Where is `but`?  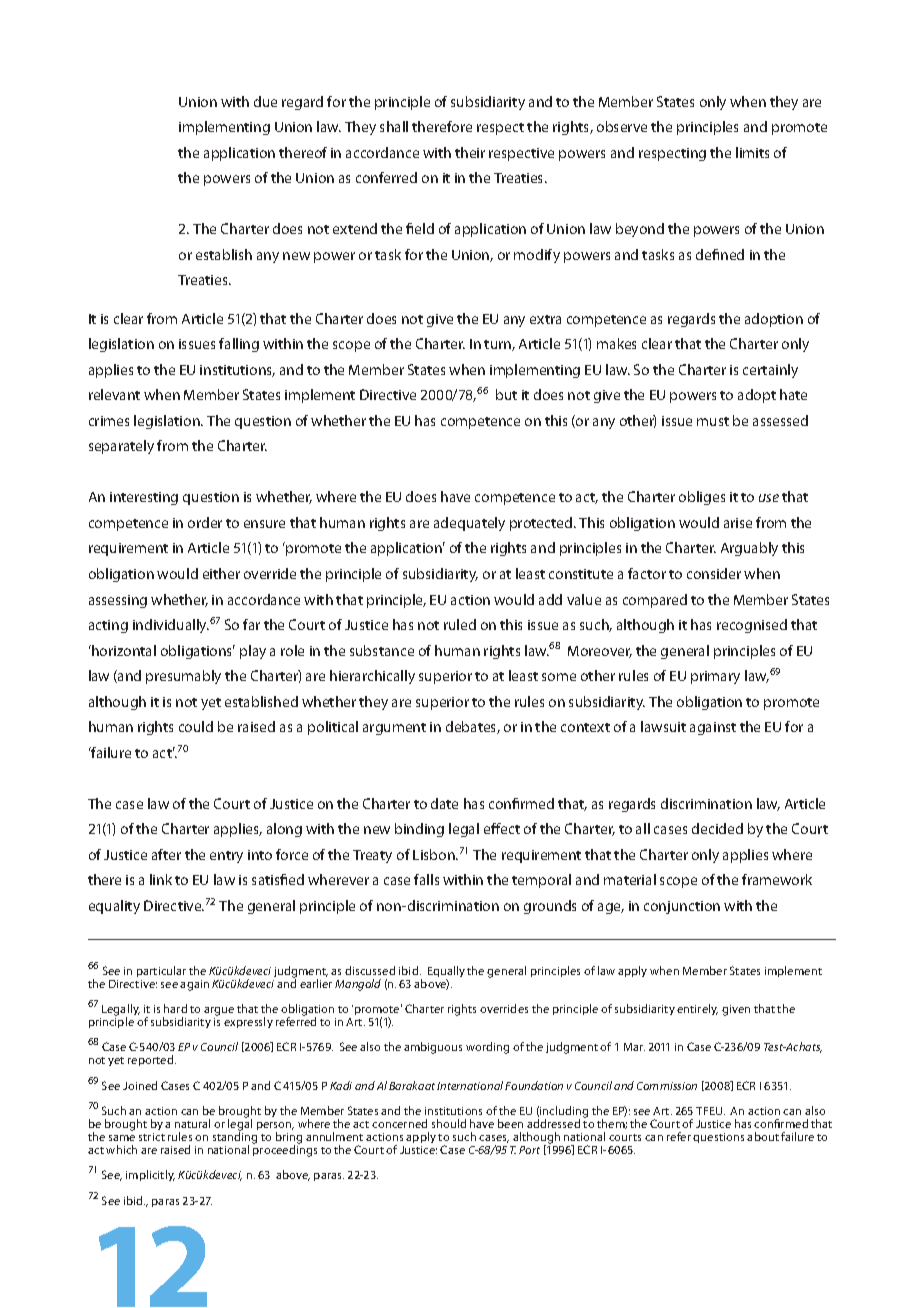
but is located at coordinates (506, 394).
